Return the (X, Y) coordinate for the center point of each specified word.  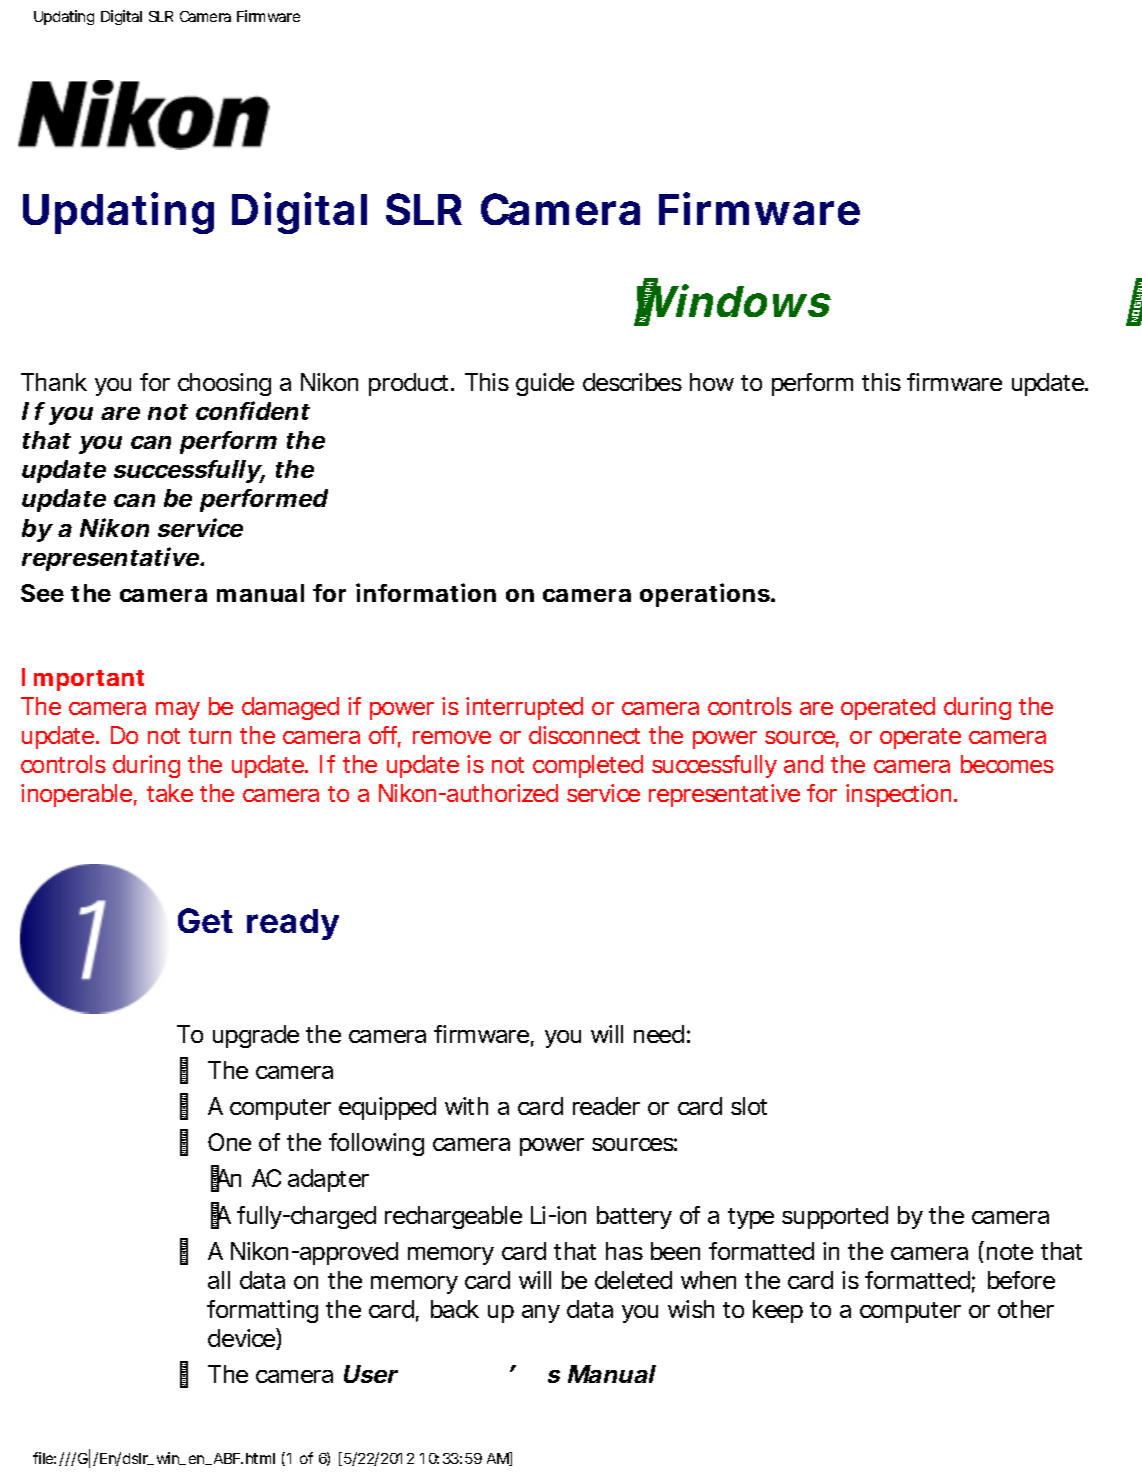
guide (545, 384)
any (541, 1314)
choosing (224, 384)
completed (588, 766)
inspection (898, 795)
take (170, 793)
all (219, 1280)
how (712, 382)
